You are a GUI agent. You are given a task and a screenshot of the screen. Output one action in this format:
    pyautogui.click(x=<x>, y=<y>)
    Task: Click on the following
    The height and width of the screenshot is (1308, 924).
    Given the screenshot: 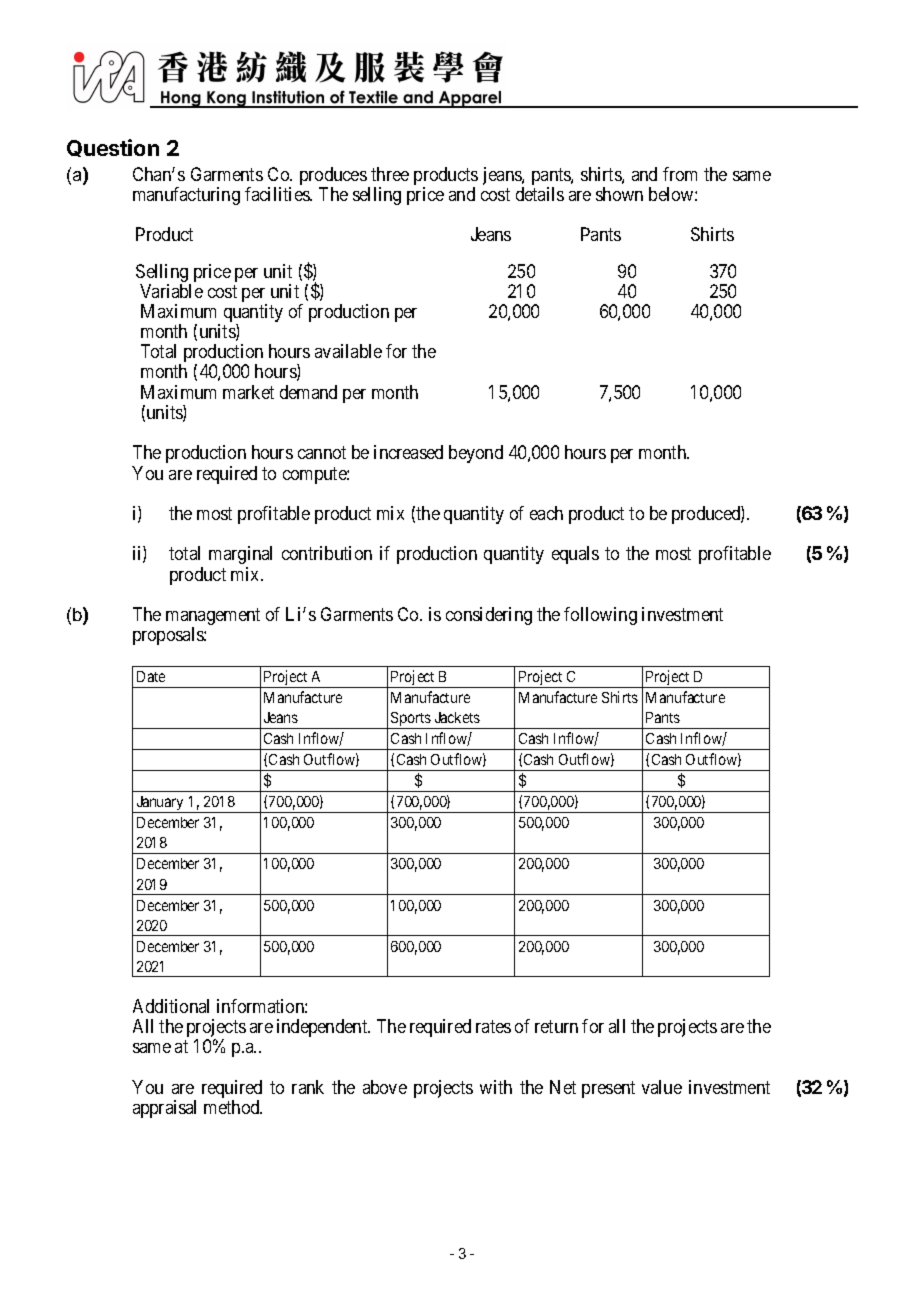 What is the action you would take?
    pyautogui.click(x=600, y=616)
